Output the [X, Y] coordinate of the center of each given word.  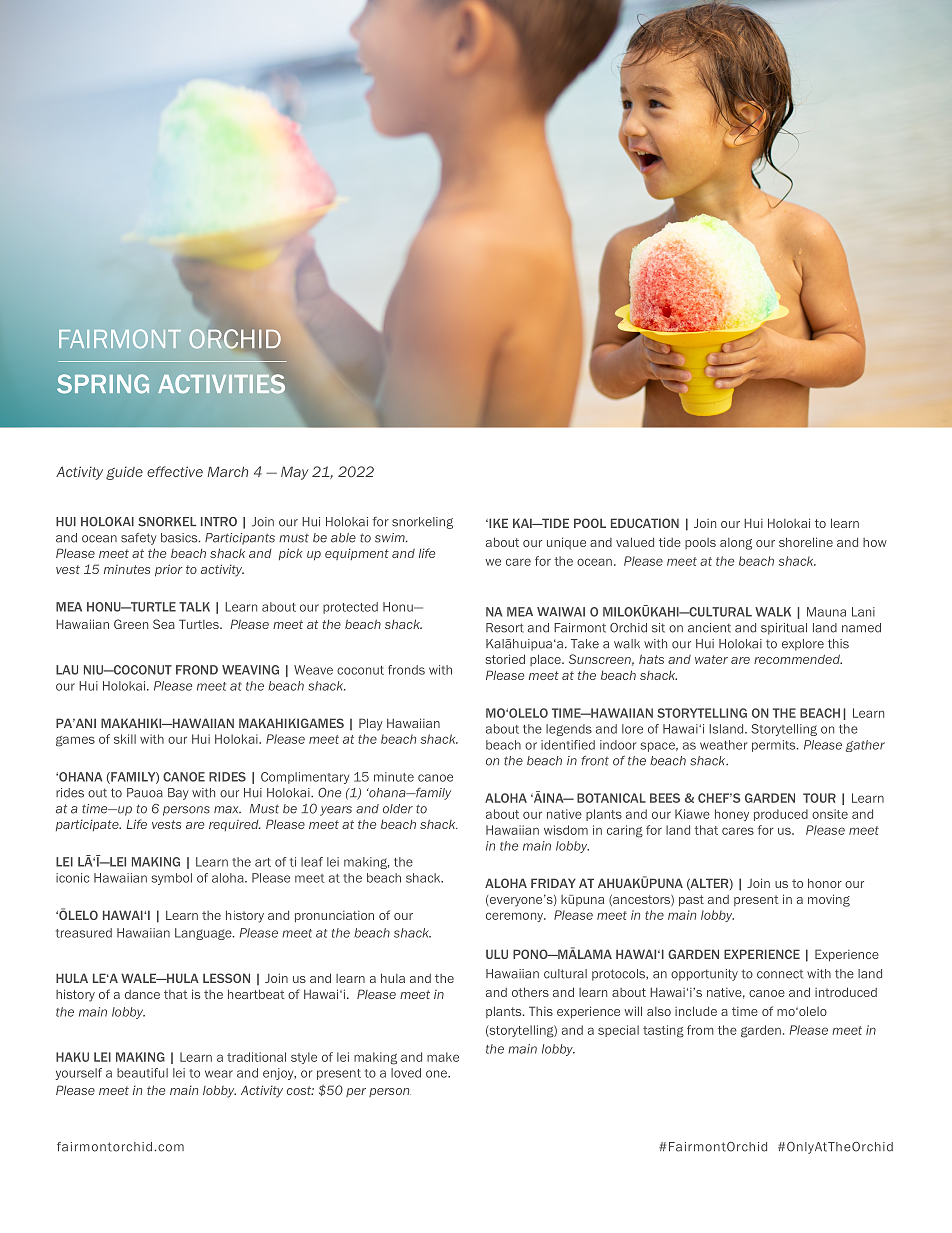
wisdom [566, 830]
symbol [172, 879]
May [295, 473]
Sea [164, 624]
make [443, 1057]
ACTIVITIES [221, 383]
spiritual [784, 629]
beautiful [142, 1073]
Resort [505, 628]
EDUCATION [645, 523]
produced [781, 815]
